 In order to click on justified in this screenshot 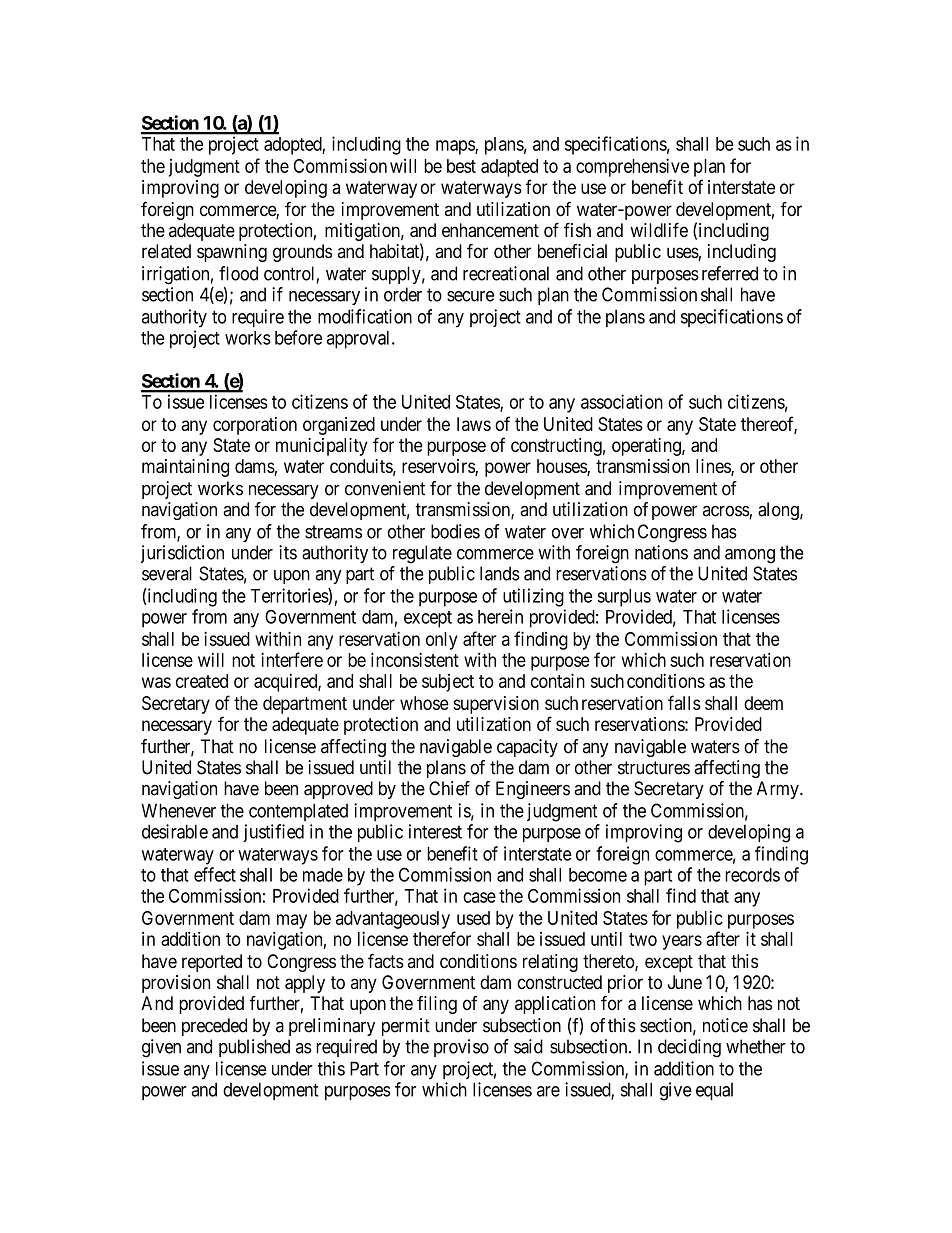, I will do `click(273, 833)`.
